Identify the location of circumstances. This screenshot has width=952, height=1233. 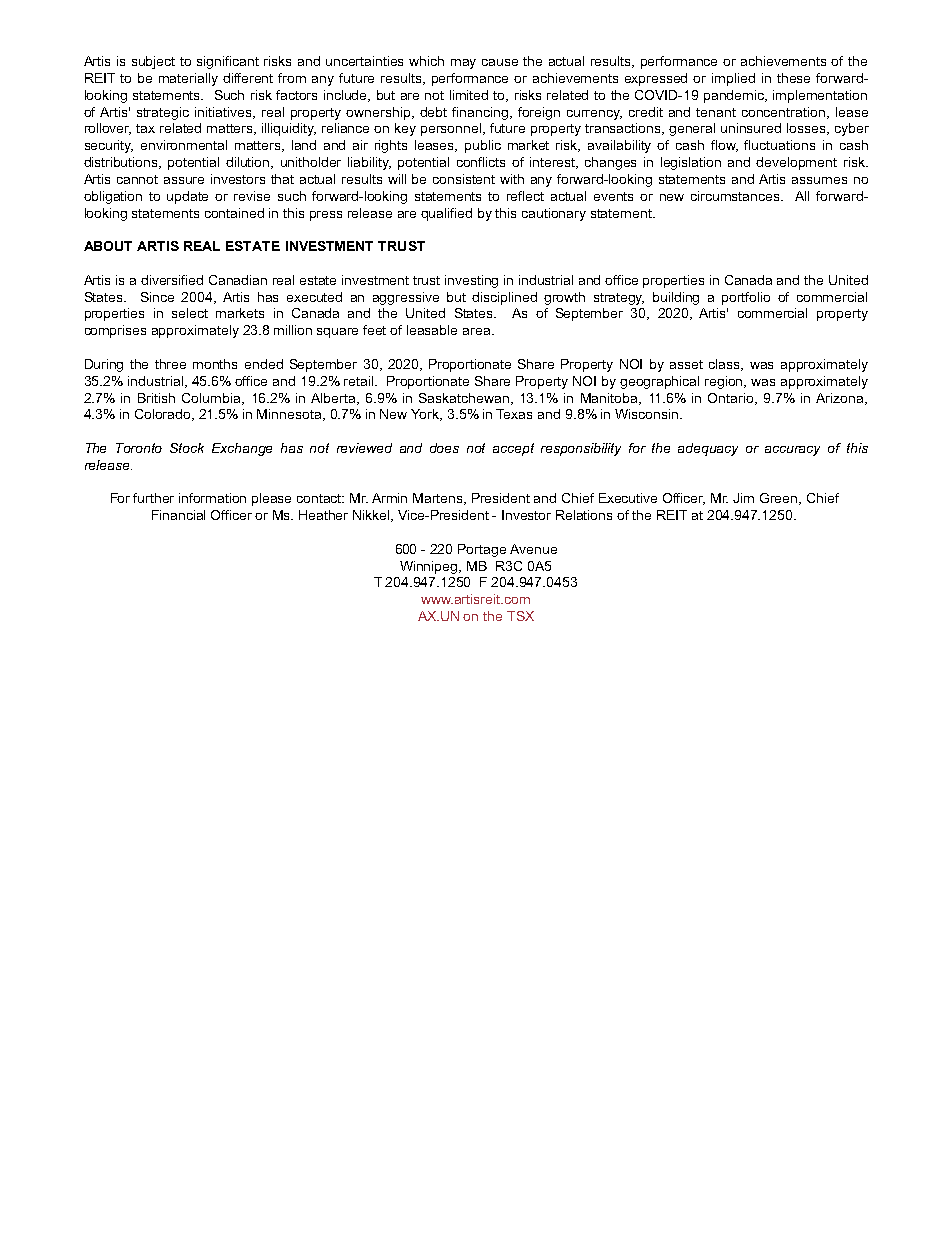
(737, 196).
